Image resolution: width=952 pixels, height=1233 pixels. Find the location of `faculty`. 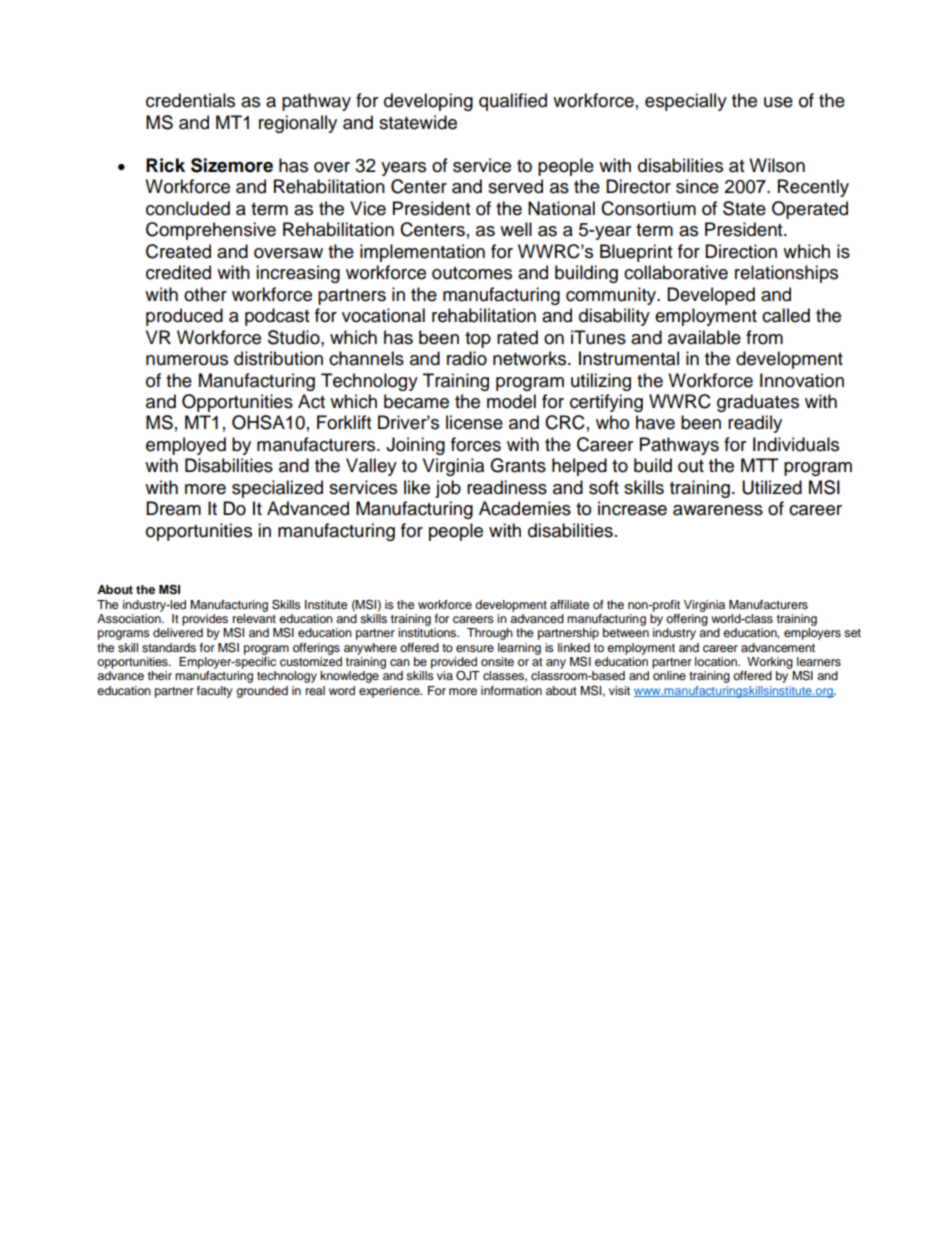

faculty is located at coordinates (215, 692).
